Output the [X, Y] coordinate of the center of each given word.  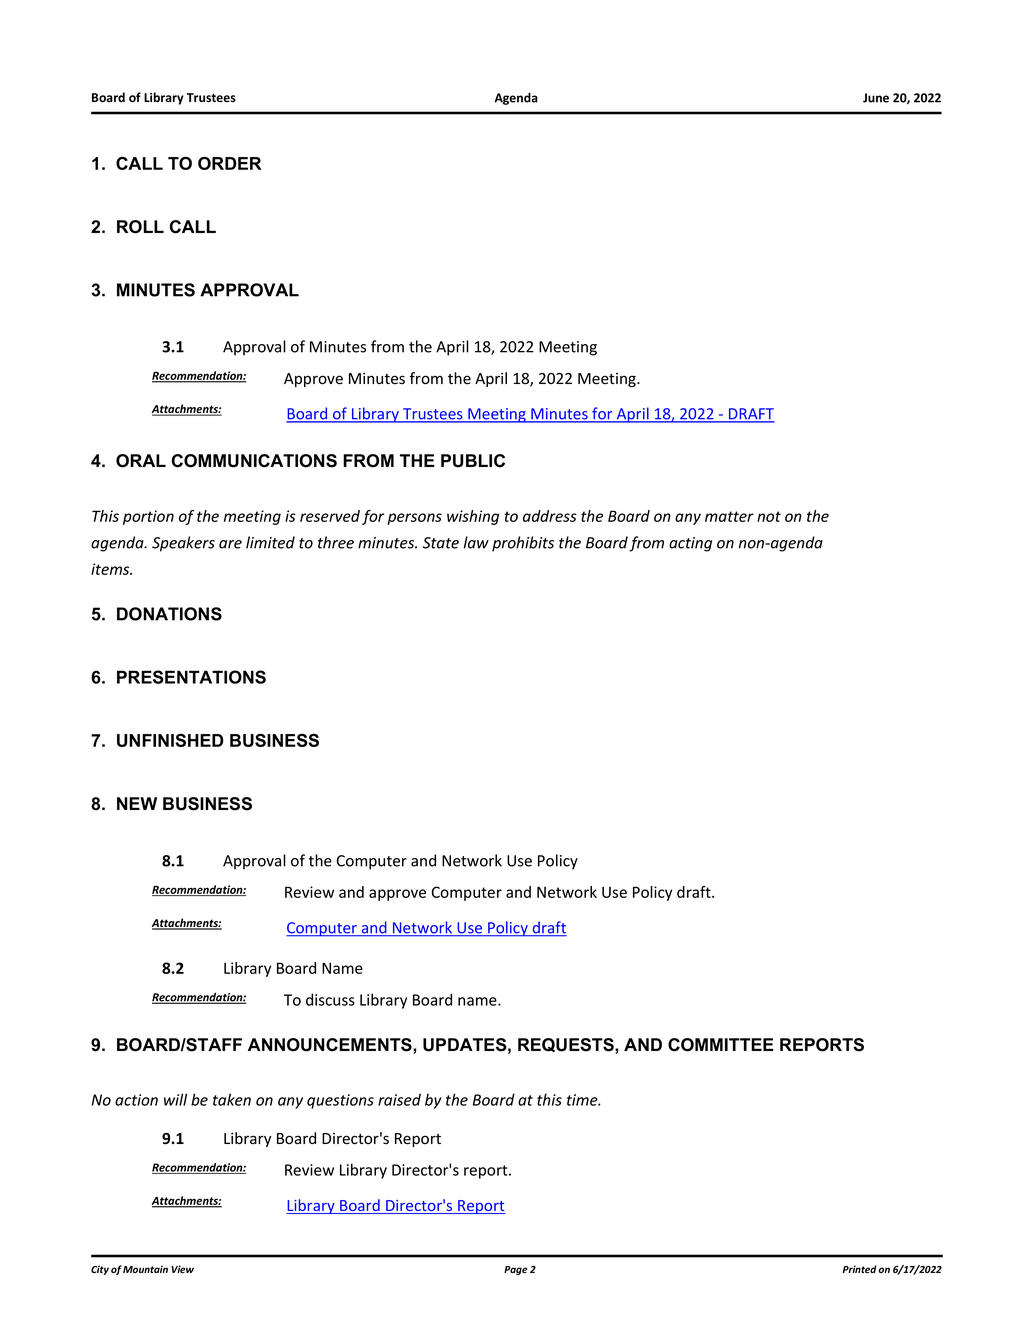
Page [515, 1270]
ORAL [141, 461]
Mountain [145, 1269]
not [769, 516]
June [876, 98]
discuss [330, 999]
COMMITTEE [721, 1045]
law [476, 542]
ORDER [229, 163]
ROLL [140, 227]
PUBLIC [473, 461]
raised [399, 1099]
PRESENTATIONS [191, 677]
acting [690, 544]
